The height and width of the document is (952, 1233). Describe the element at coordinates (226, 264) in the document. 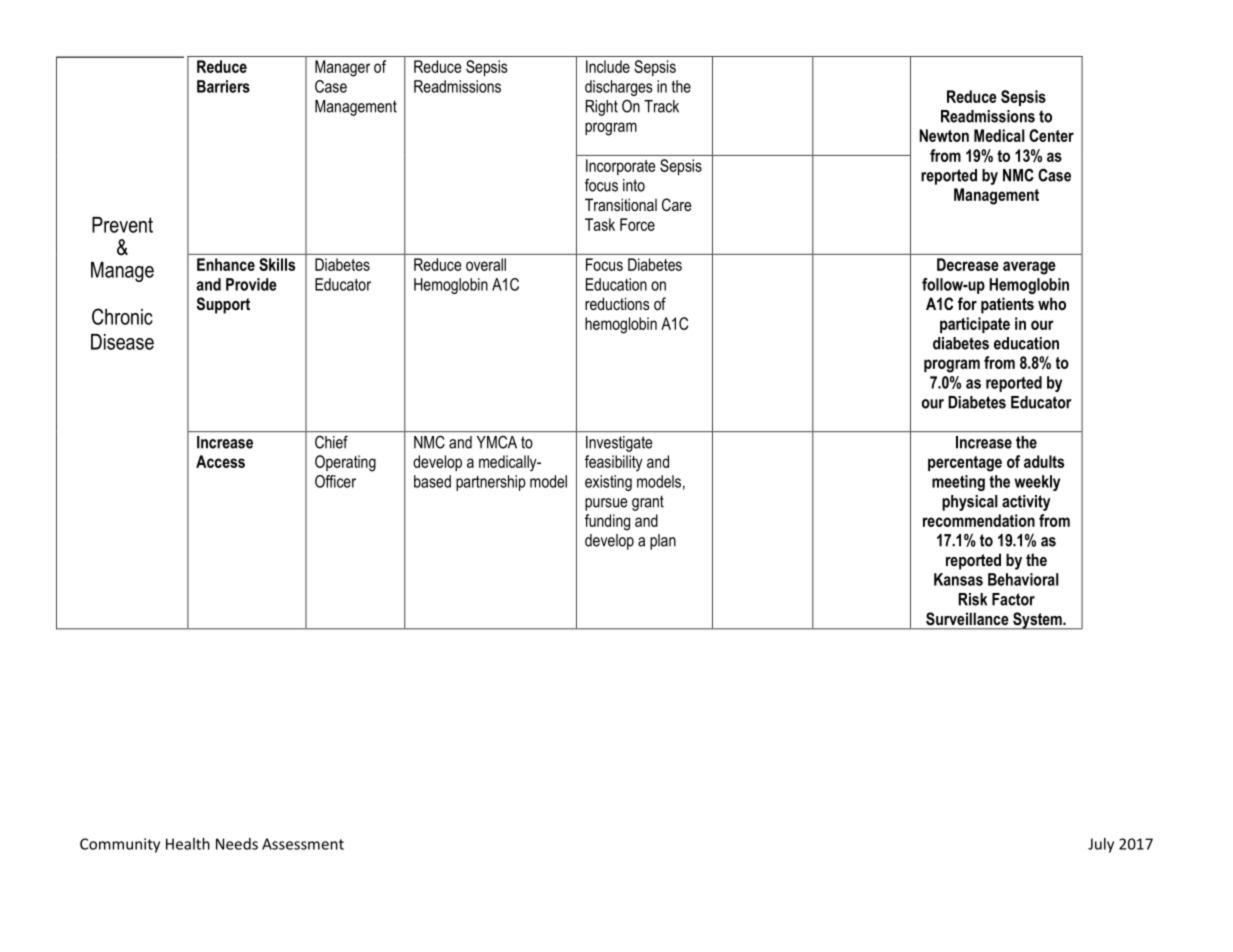

I see `Enhance` at that location.
